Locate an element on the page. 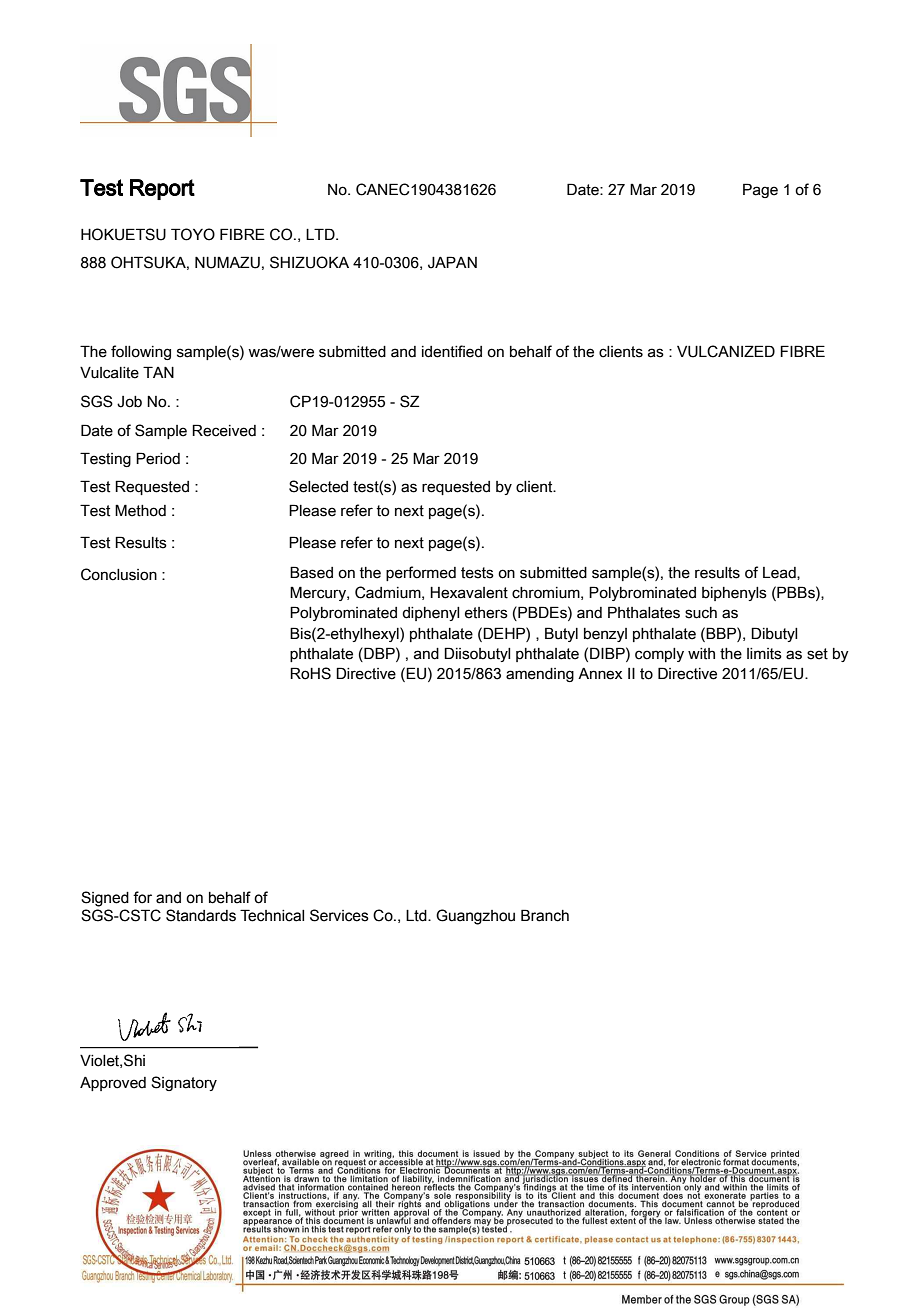 The width and height of the document is (924, 1308). Report is located at coordinates (162, 189).
